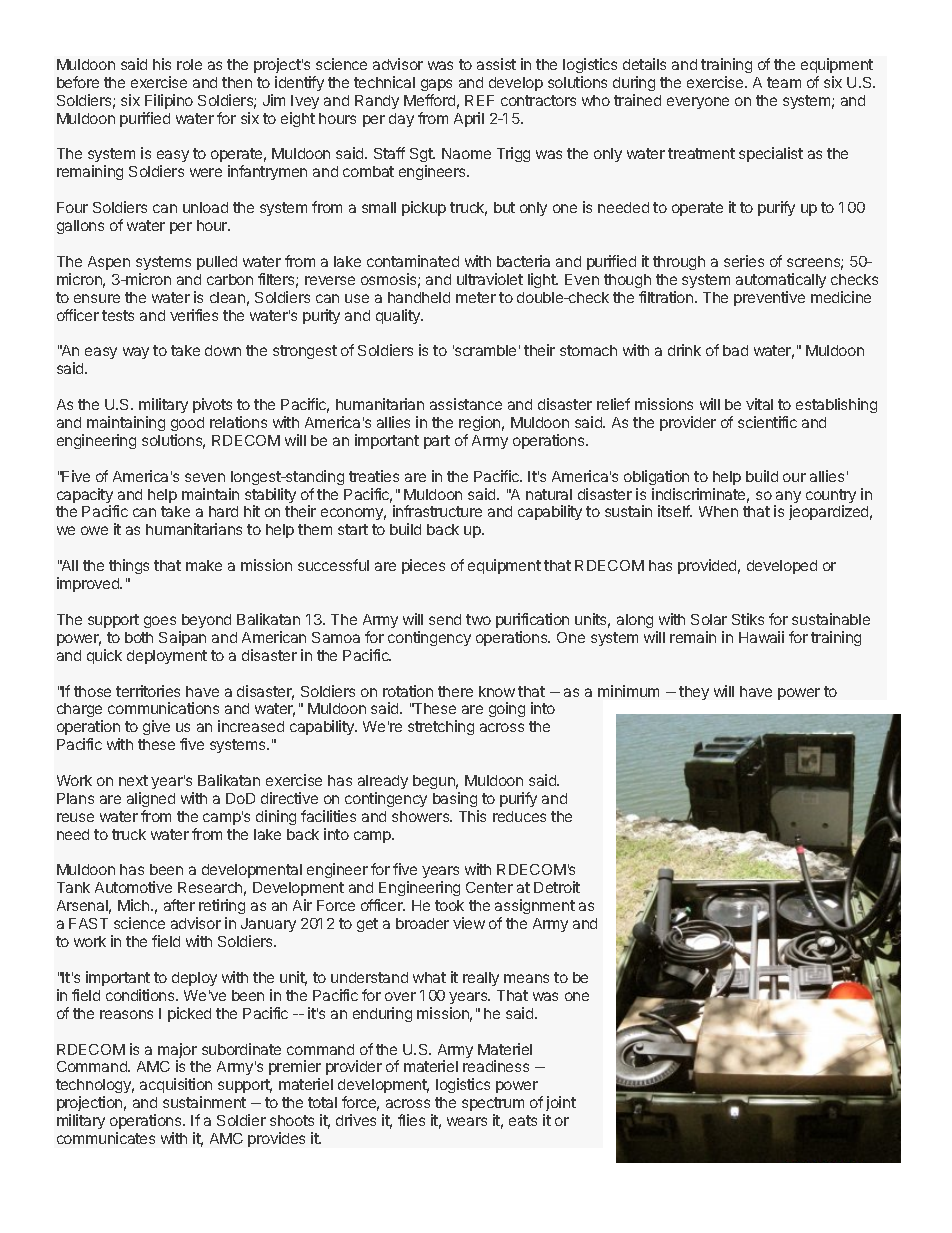 Image resolution: width=952 pixels, height=1233 pixels. Describe the element at coordinates (735, 350) in the page. I see `bad` at that location.
